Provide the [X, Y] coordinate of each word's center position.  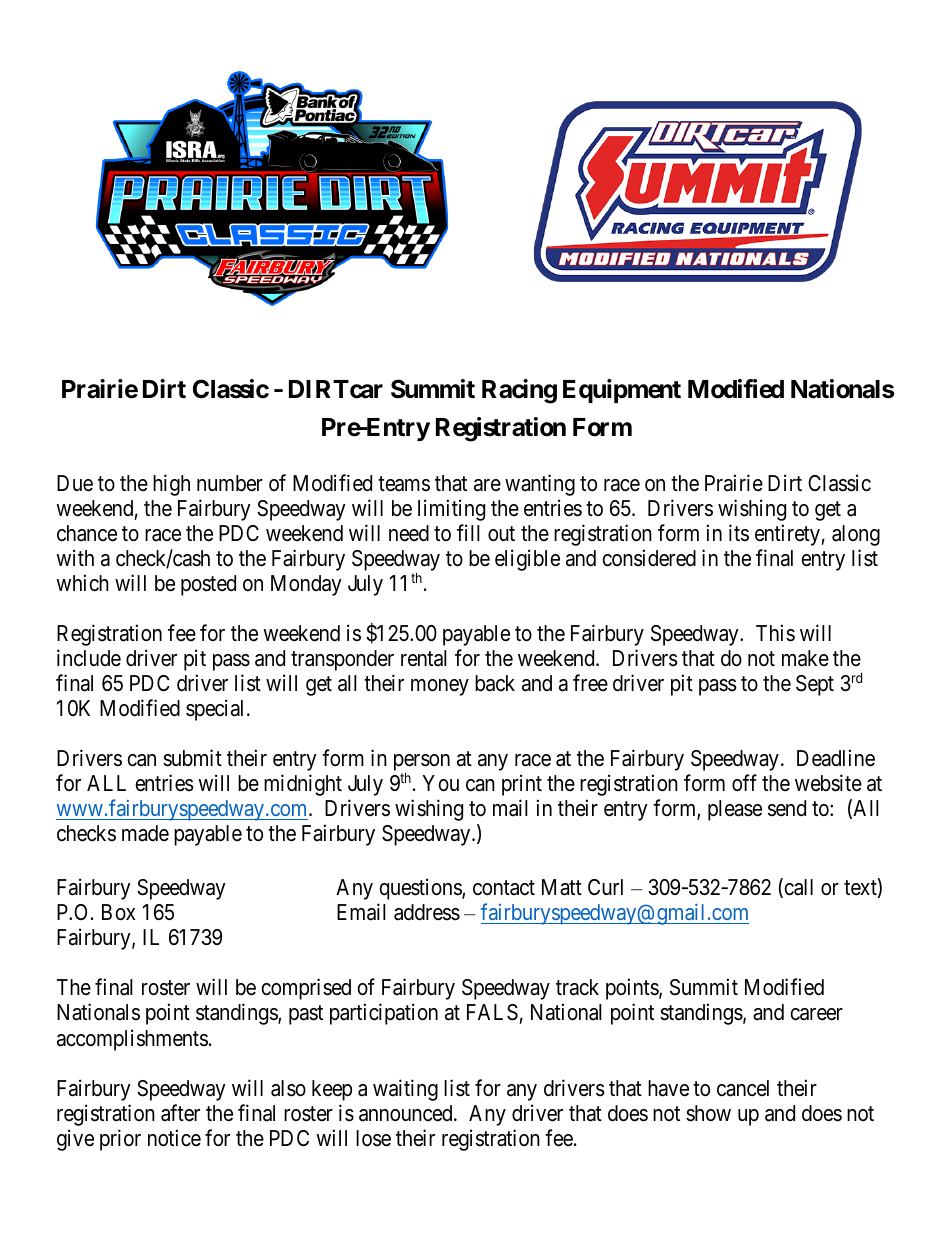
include [89, 658]
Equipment [622, 391]
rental [424, 658]
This [775, 633]
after [180, 1113]
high [171, 485]
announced [407, 1113]
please [735, 810]
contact [504, 888]
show [708, 1113]
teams [404, 484]
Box [118, 912]
